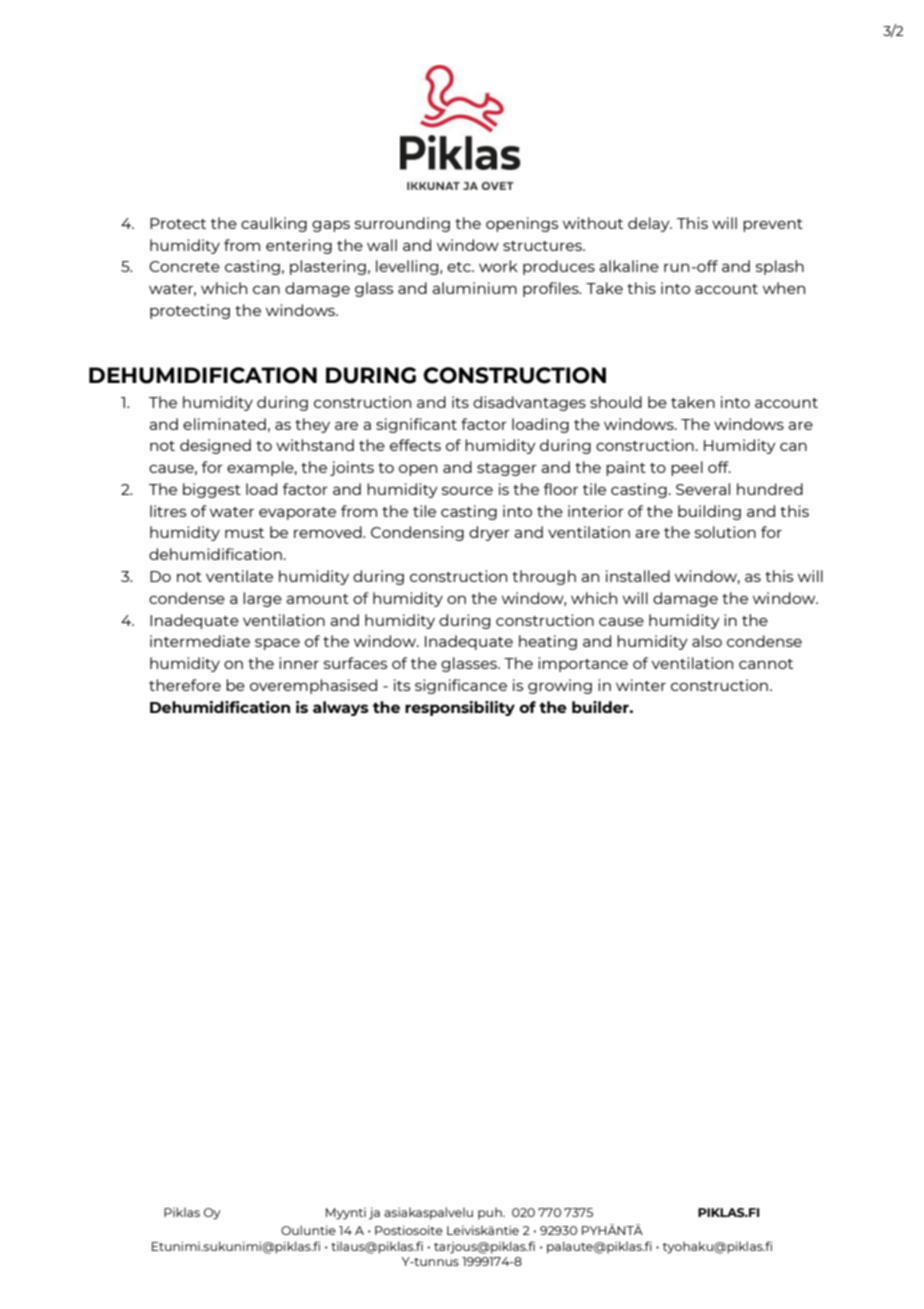 This image has height=1309, width=924. I want to click on responsibility, so click(460, 708).
